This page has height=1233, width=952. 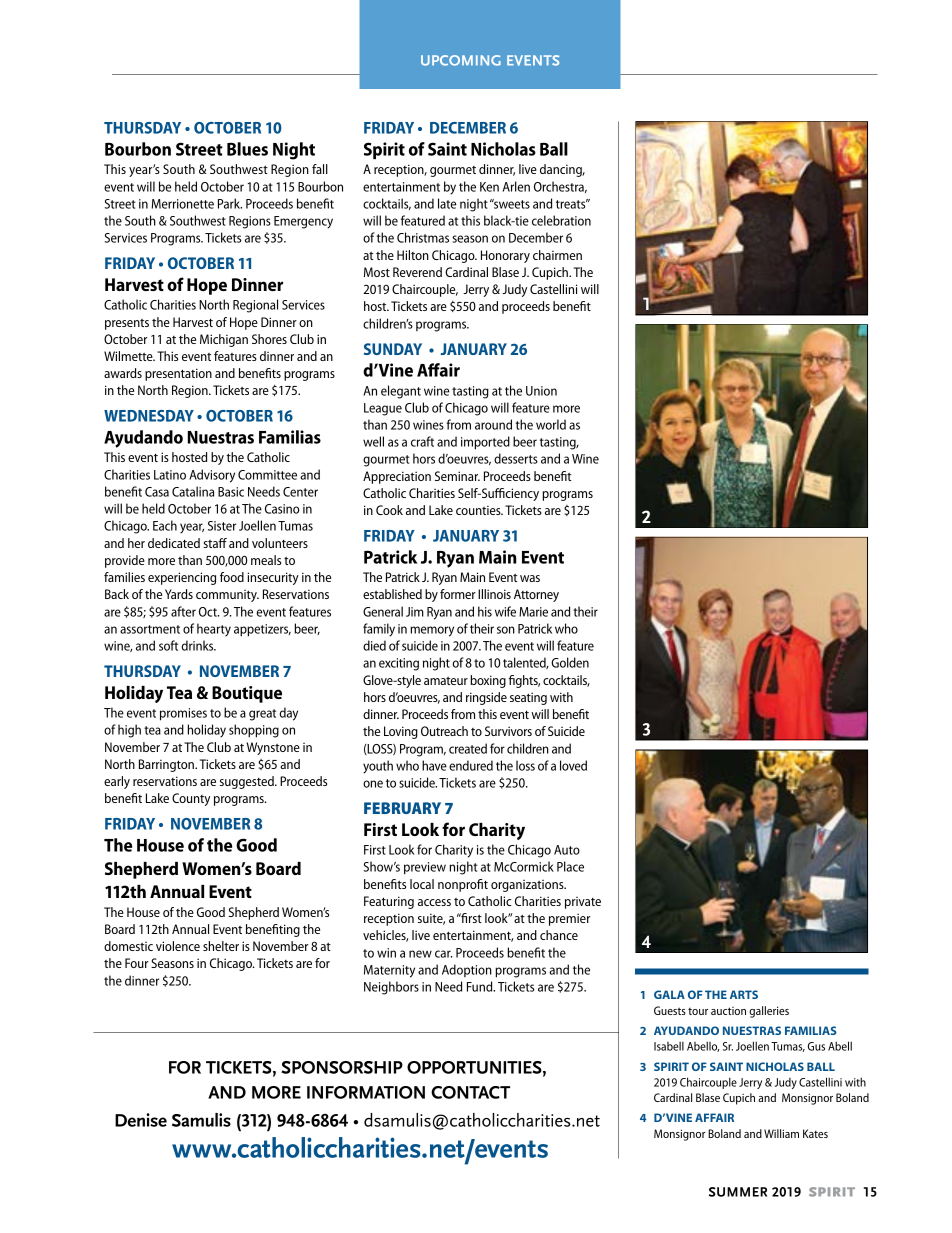 I want to click on hearty, so click(x=214, y=630).
